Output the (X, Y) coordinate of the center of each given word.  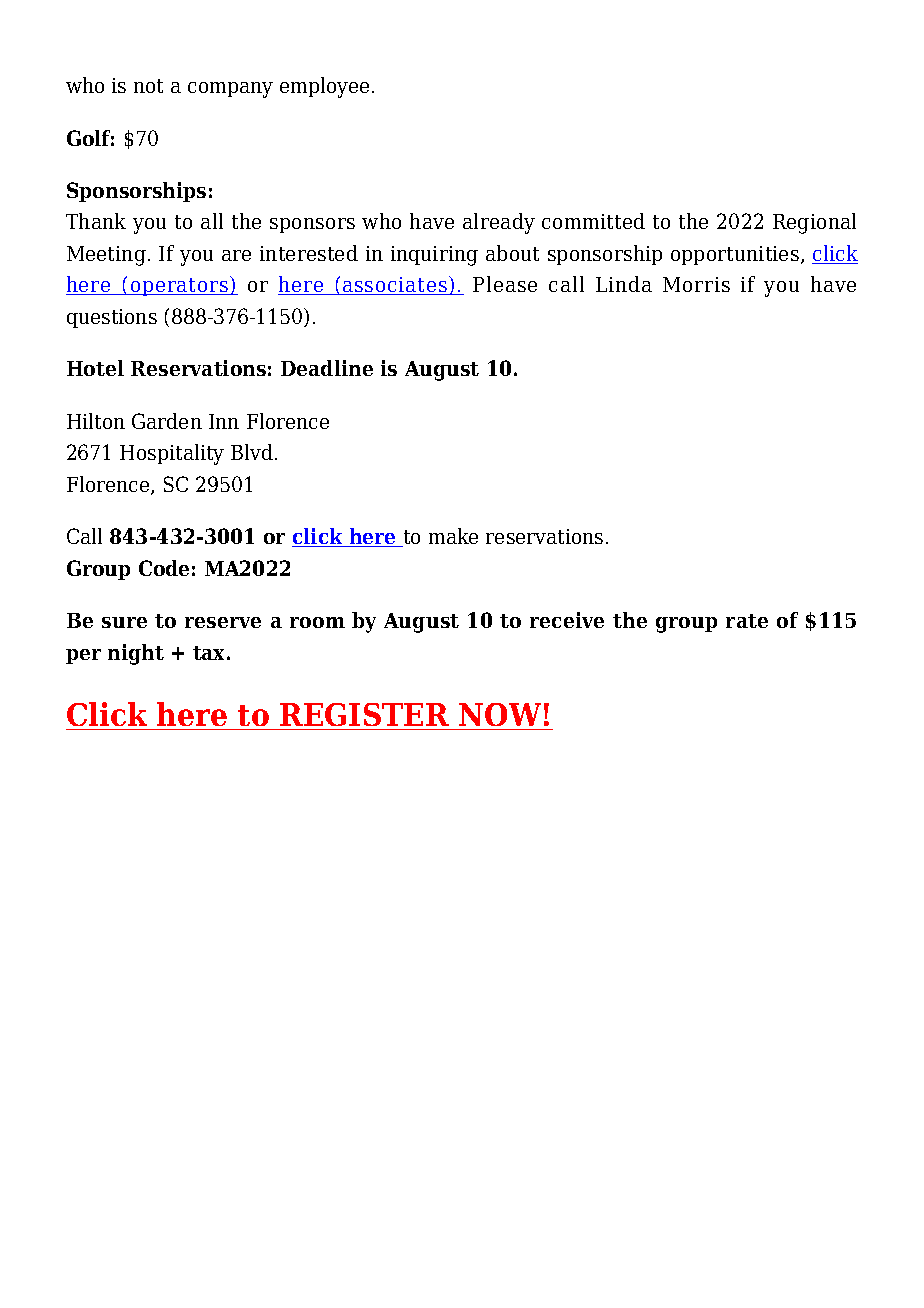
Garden (167, 421)
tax (210, 653)
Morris (696, 284)
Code (164, 568)
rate (747, 621)
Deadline (327, 368)
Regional (814, 223)
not (148, 86)
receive (567, 620)
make (453, 536)
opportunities (735, 255)
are (236, 255)
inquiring (434, 256)
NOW (500, 714)
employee (324, 87)
